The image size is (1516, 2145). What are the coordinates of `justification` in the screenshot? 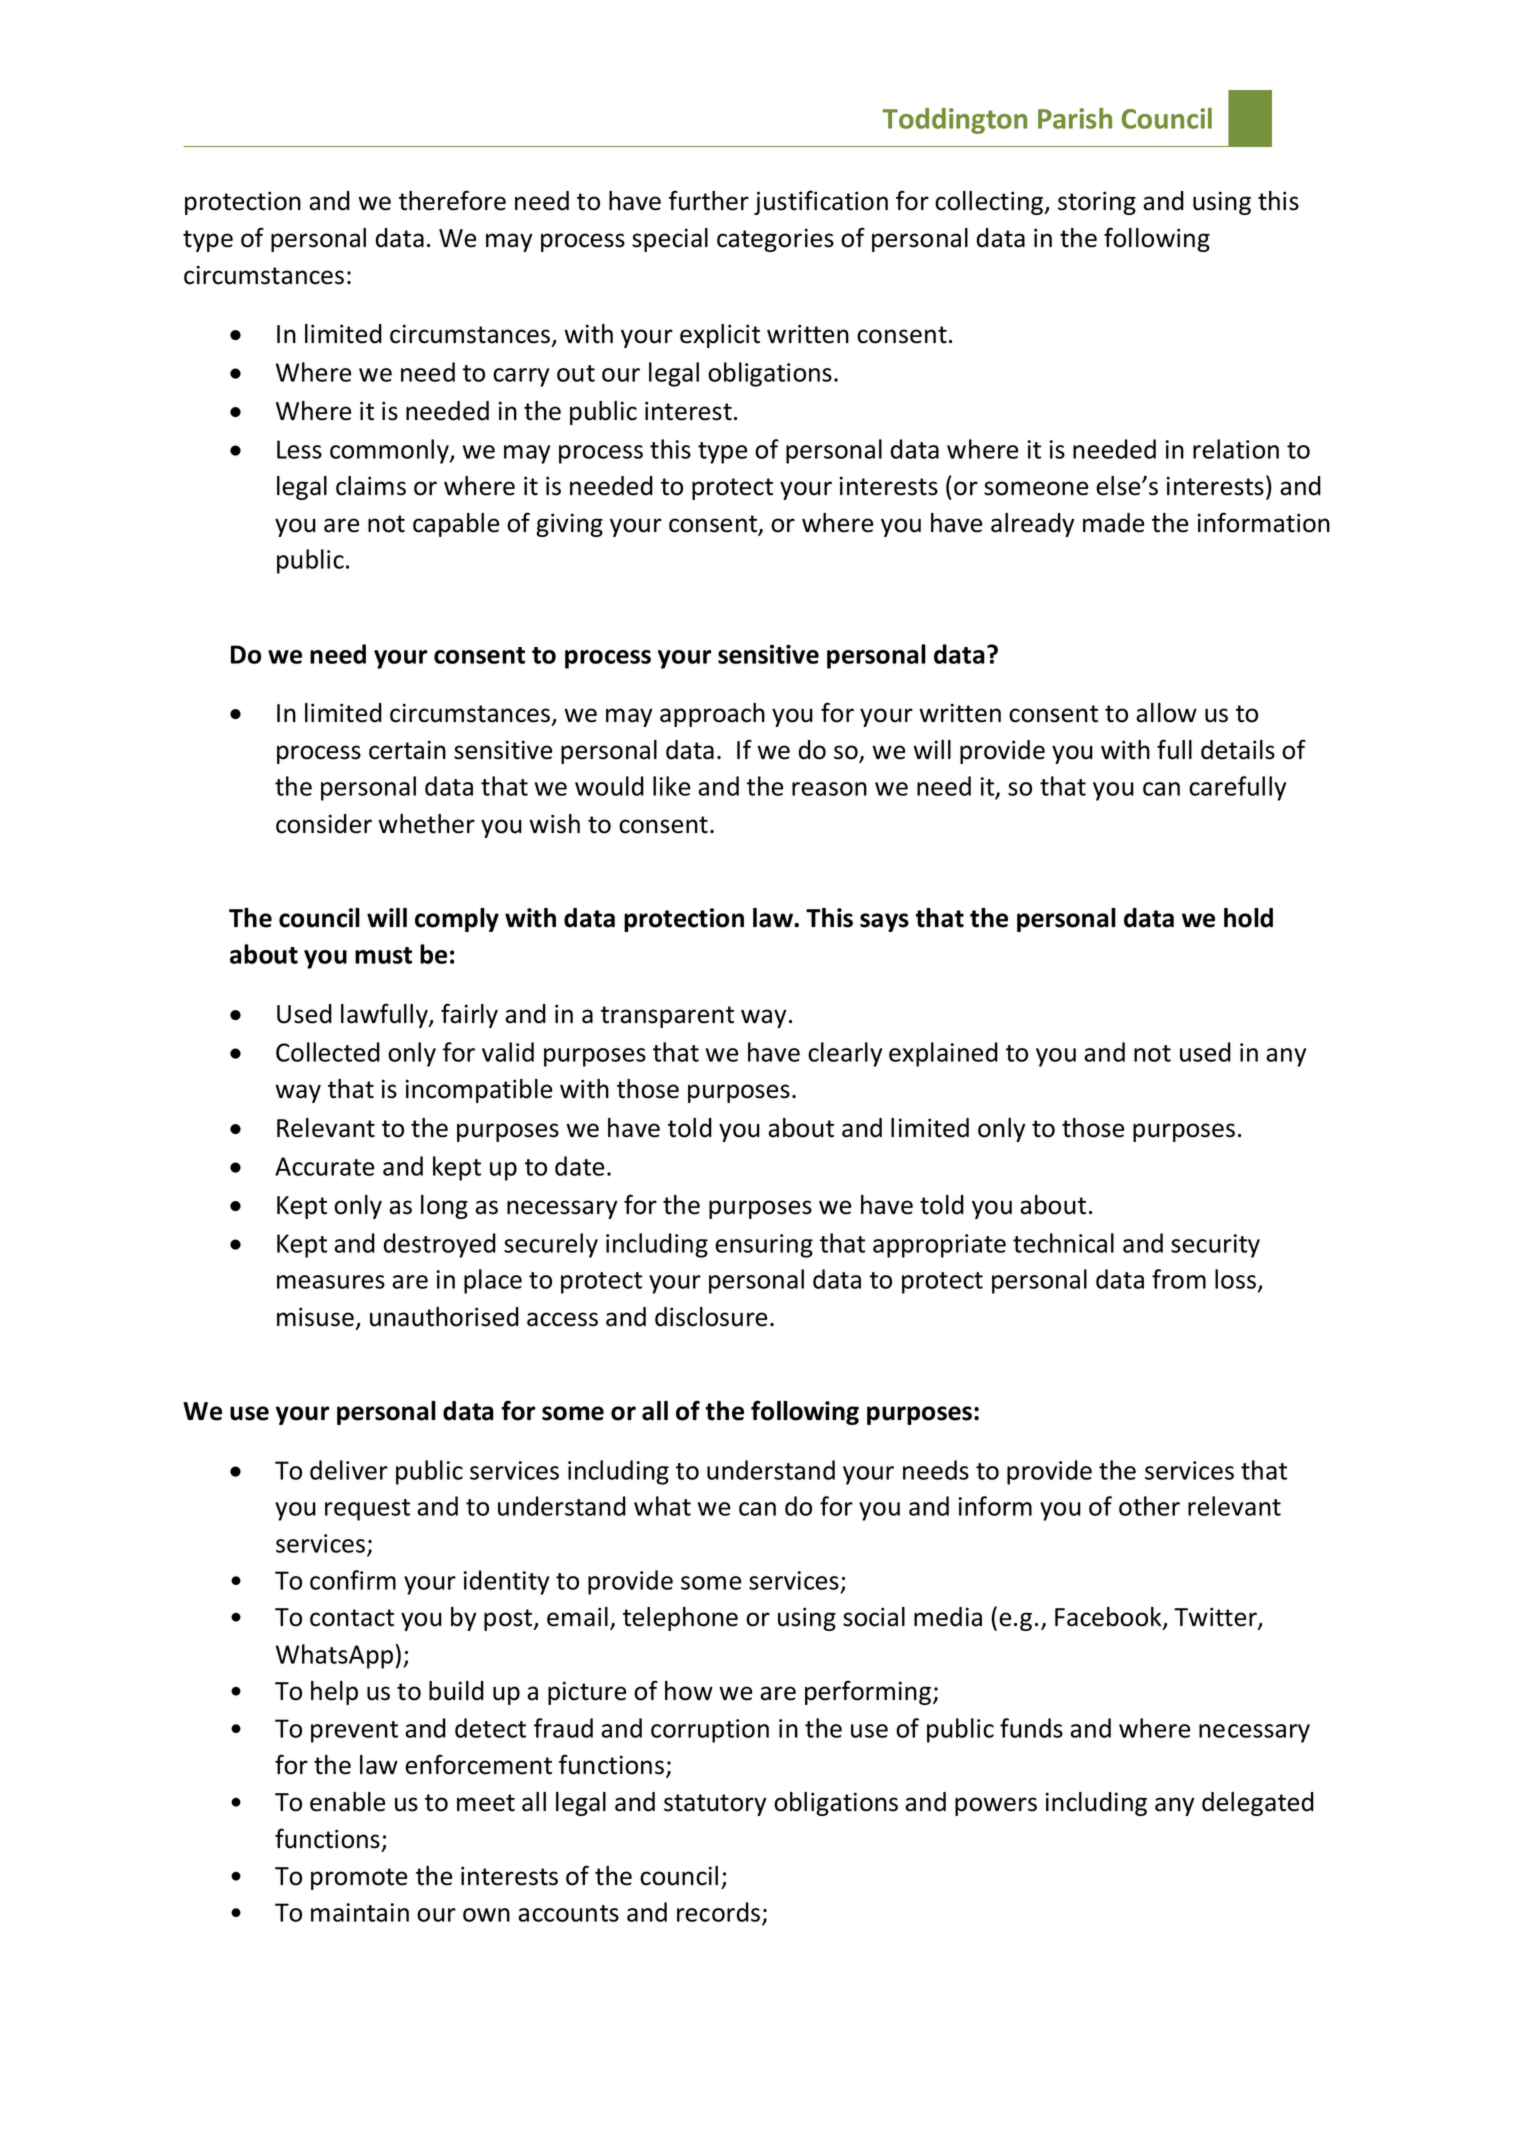 It's located at (821, 202).
